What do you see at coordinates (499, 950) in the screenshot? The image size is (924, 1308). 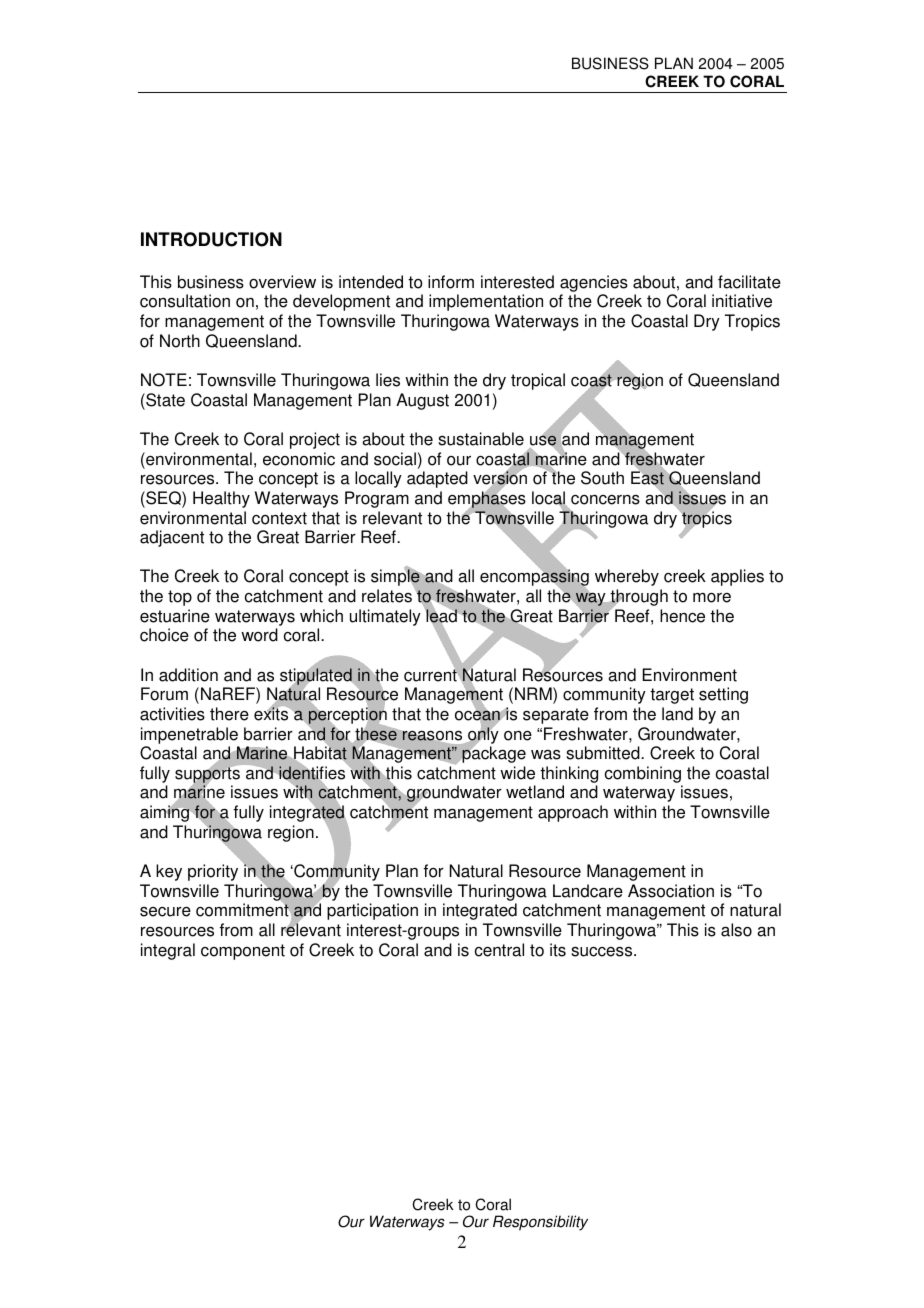 I see `central` at bounding box center [499, 950].
